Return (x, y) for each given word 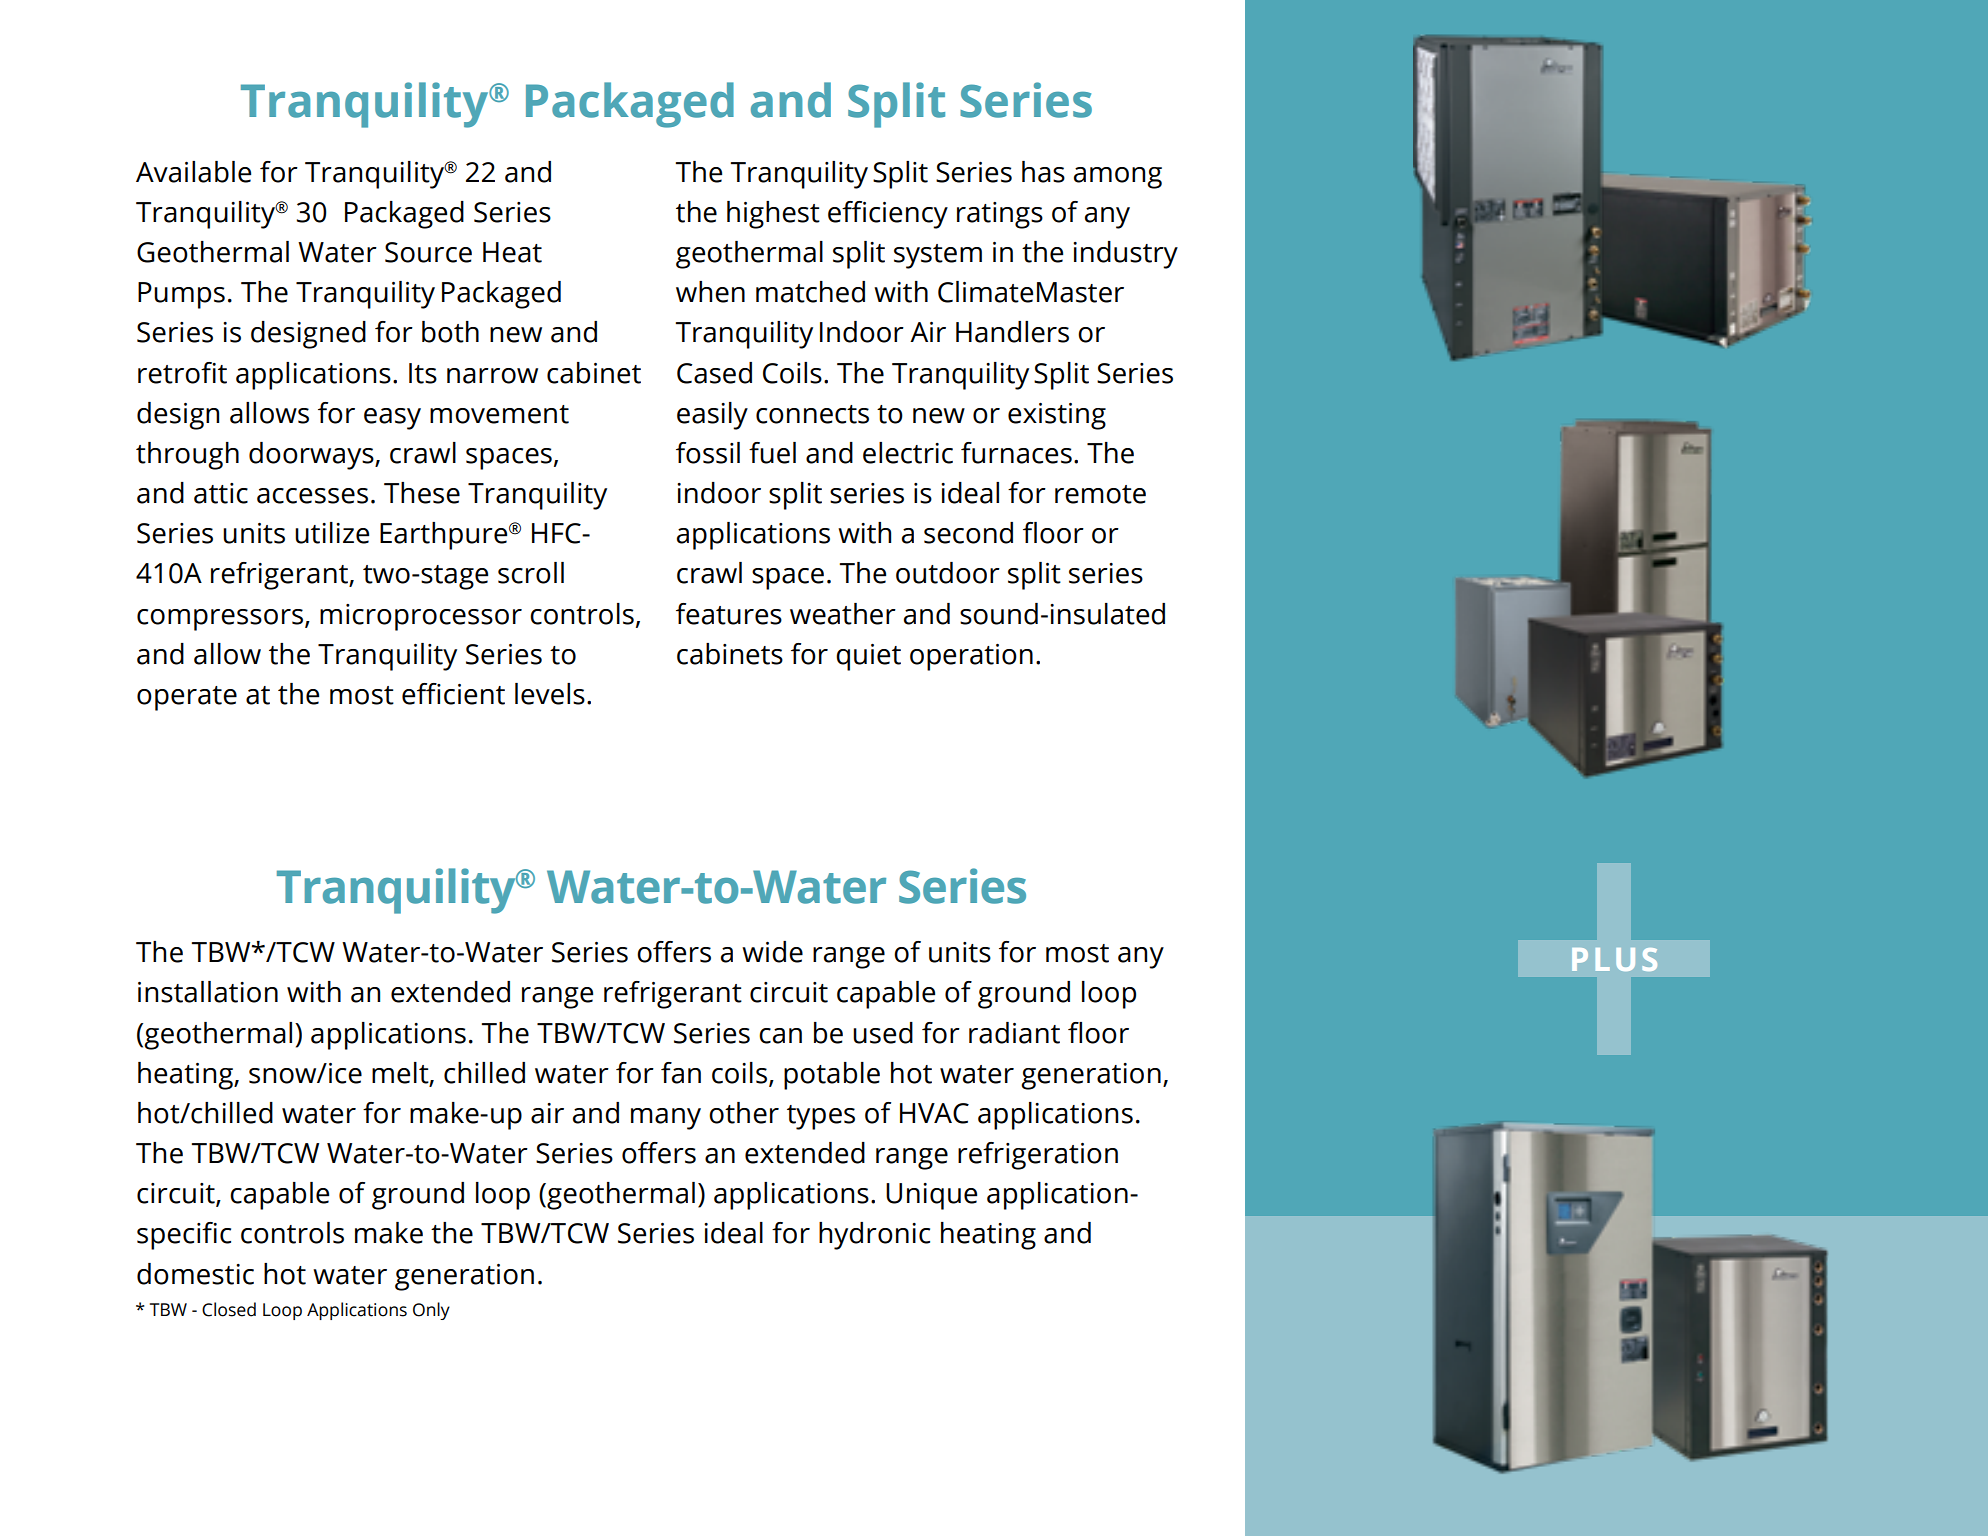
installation (208, 992)
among (1118, 178)
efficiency (888, 215)
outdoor (948, 573)
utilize (332, 533)
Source (428, 252)
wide (772, 952)
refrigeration (1038, 1156)
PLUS (1614, 959)
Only (431, 1311)
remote (1100, 494)
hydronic (874, 1236)
